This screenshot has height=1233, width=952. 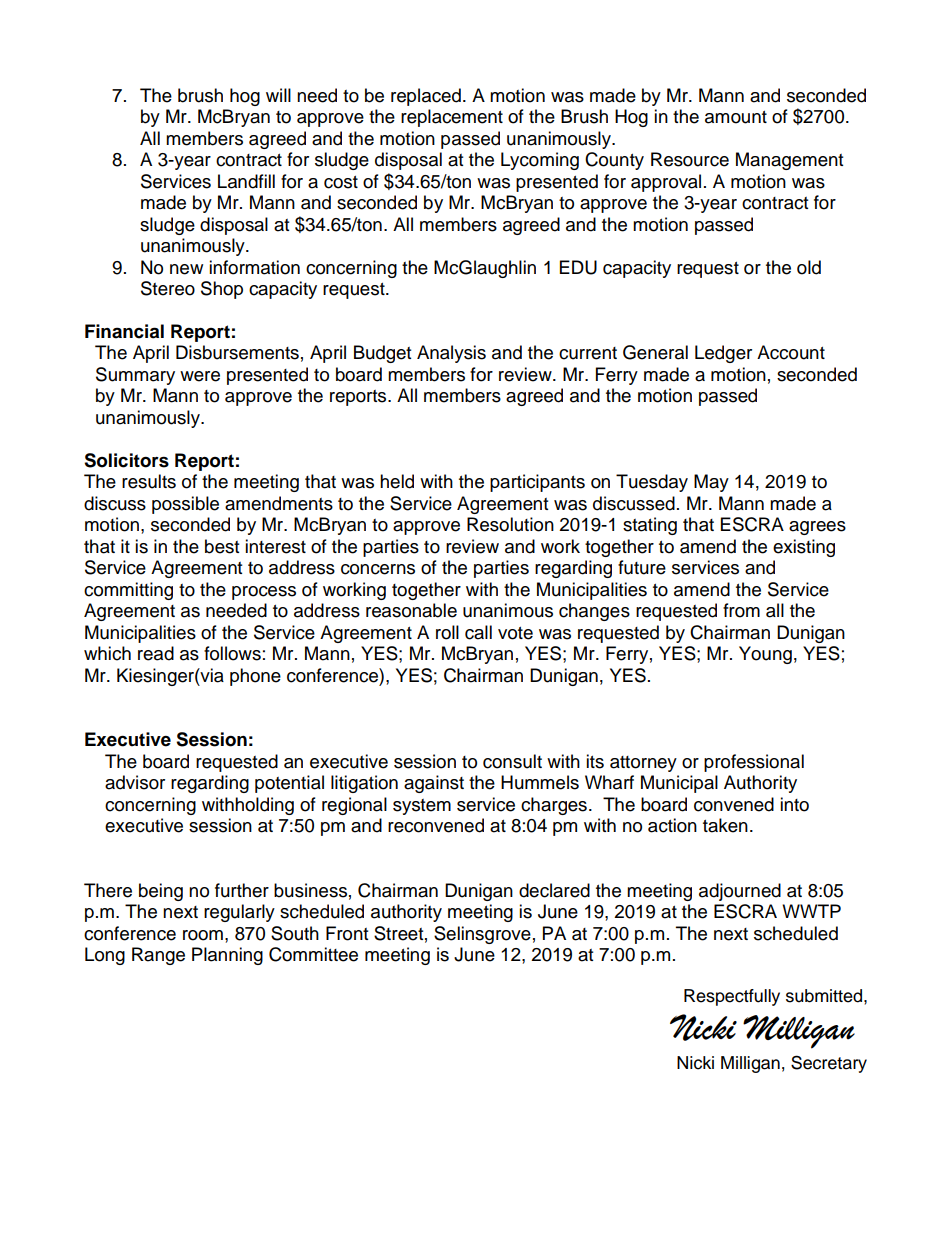 What do you see at coordinates (725, 825) in the screenshot?
I see `taken` at bounding box center [725, 825].
